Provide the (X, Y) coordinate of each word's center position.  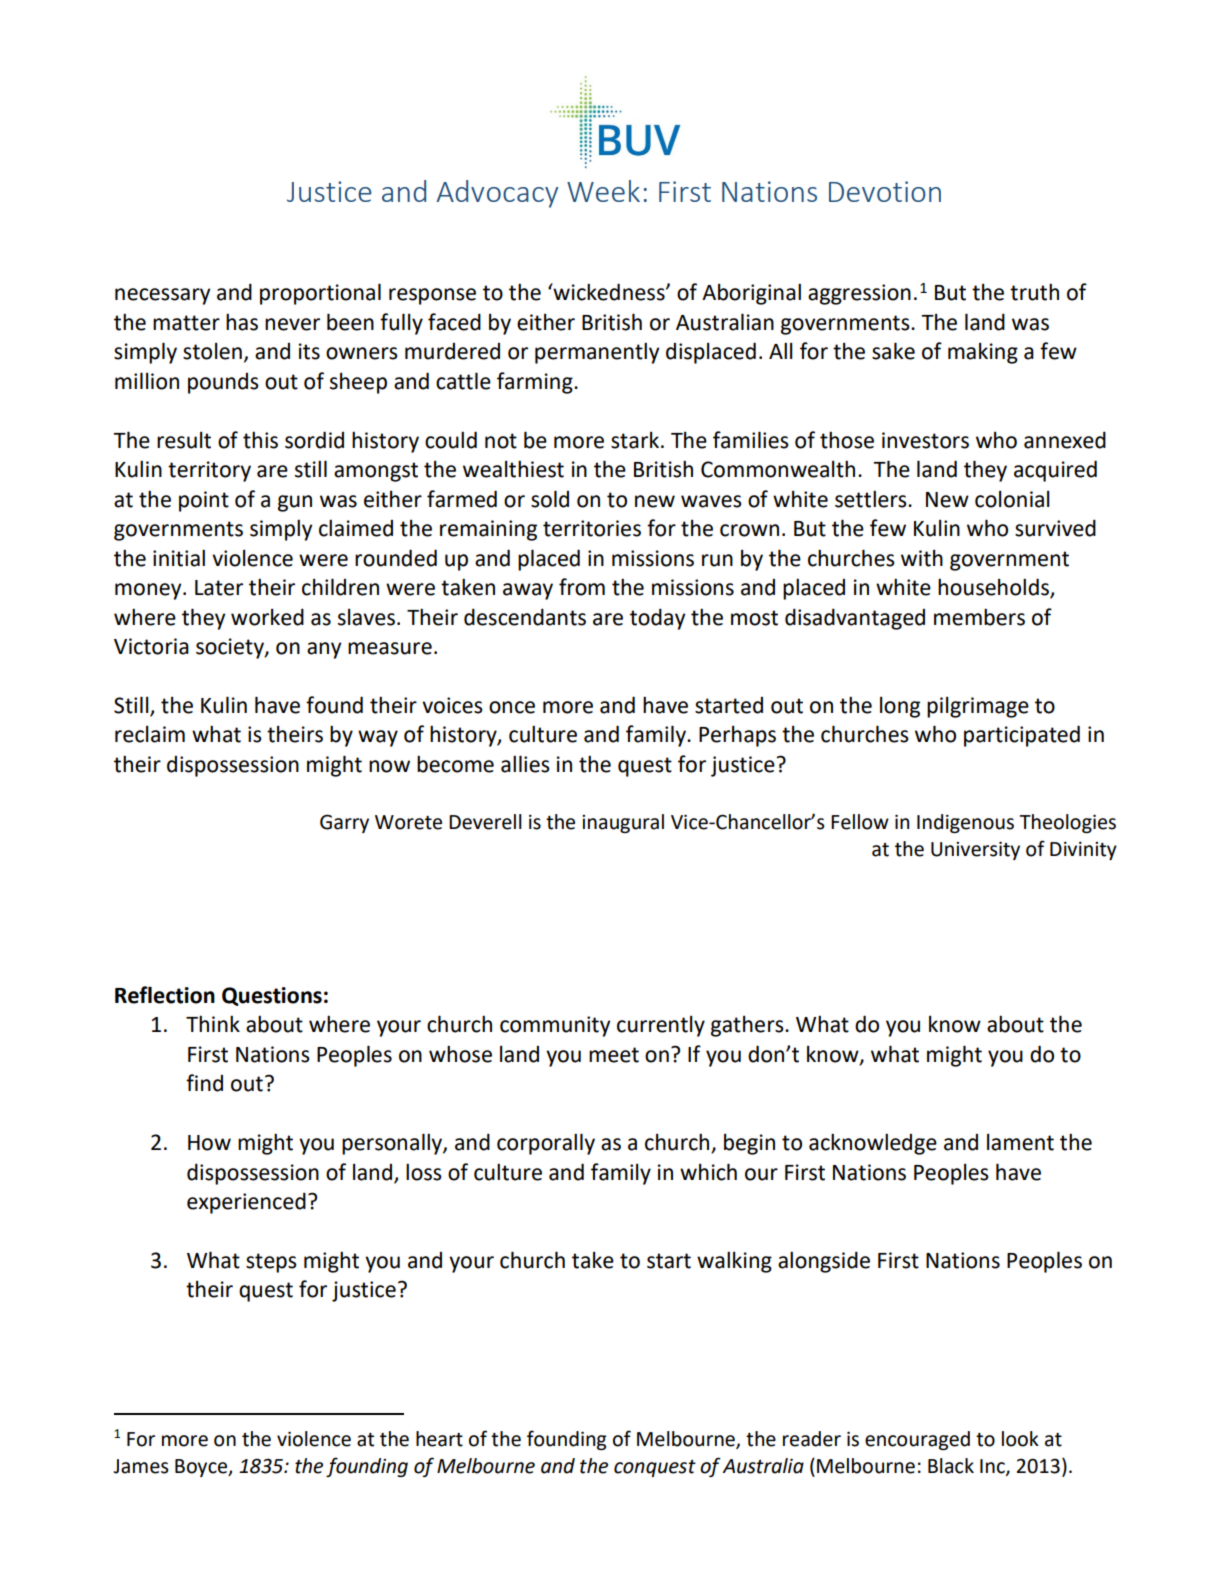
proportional (320, 294)
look (1020, 1439)
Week (603, 191)
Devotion (885, 191)
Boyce (202, 1468)
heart (439, 1439)
